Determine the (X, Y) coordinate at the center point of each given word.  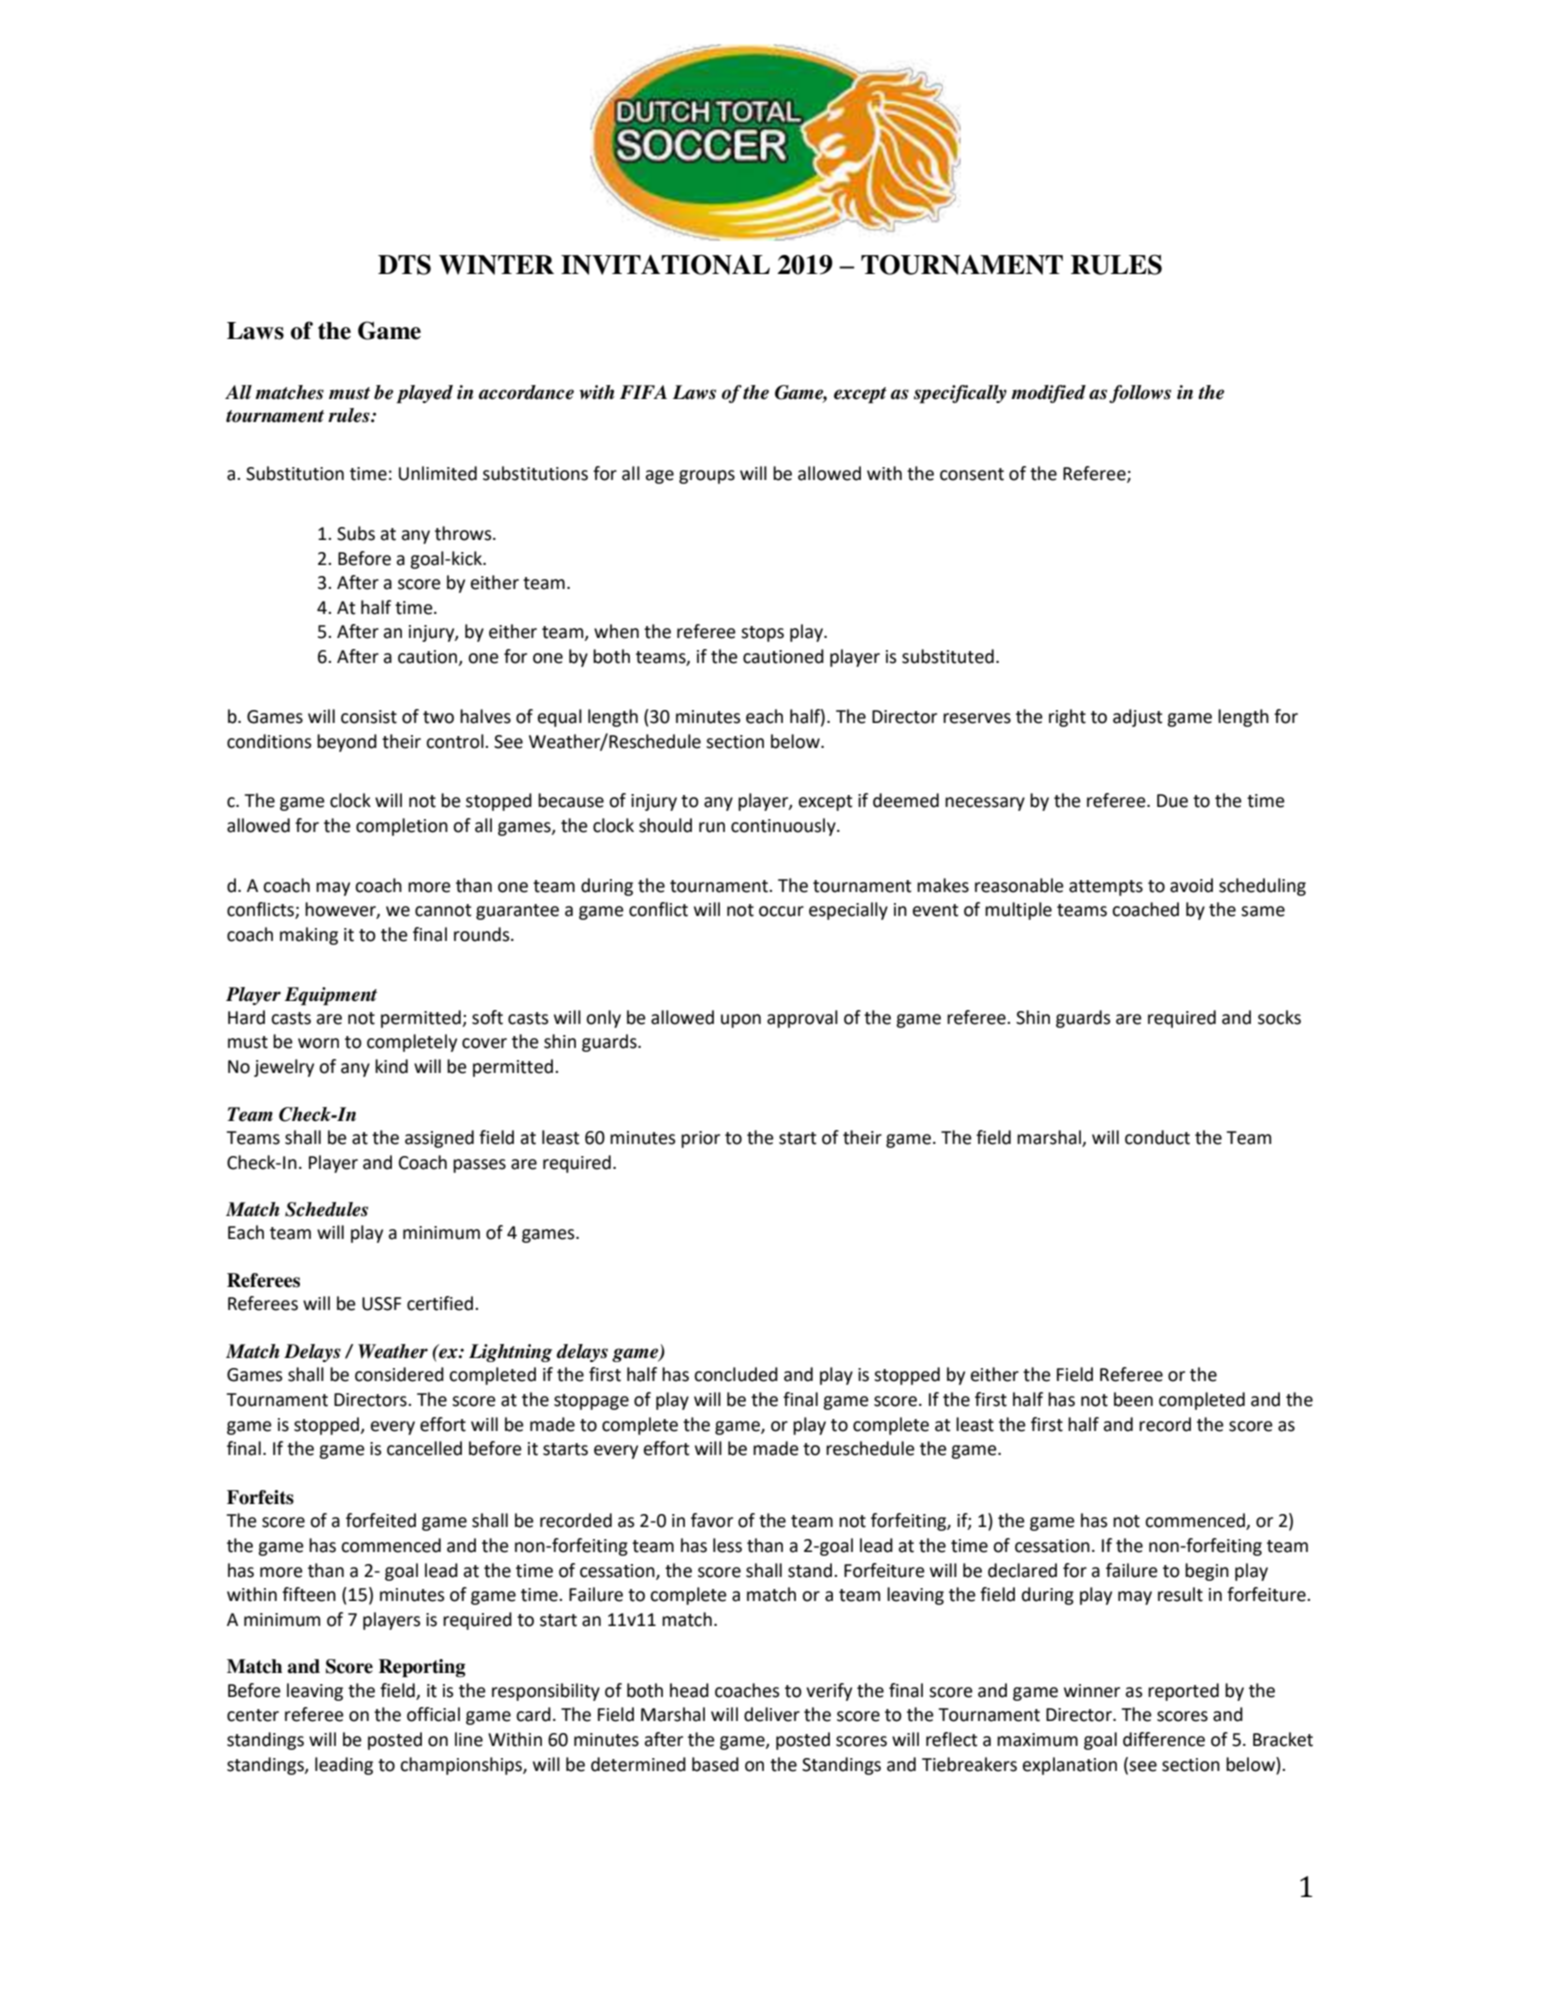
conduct (1157, 1137)
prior (700, 1139)
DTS (404, 264)
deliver (772, 1714)
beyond (347, 743)
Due (1172, 801)
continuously (784, 827)
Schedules (326, 1209)
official (433, 1714)
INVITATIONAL (665, 265)
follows (1140, 394)
